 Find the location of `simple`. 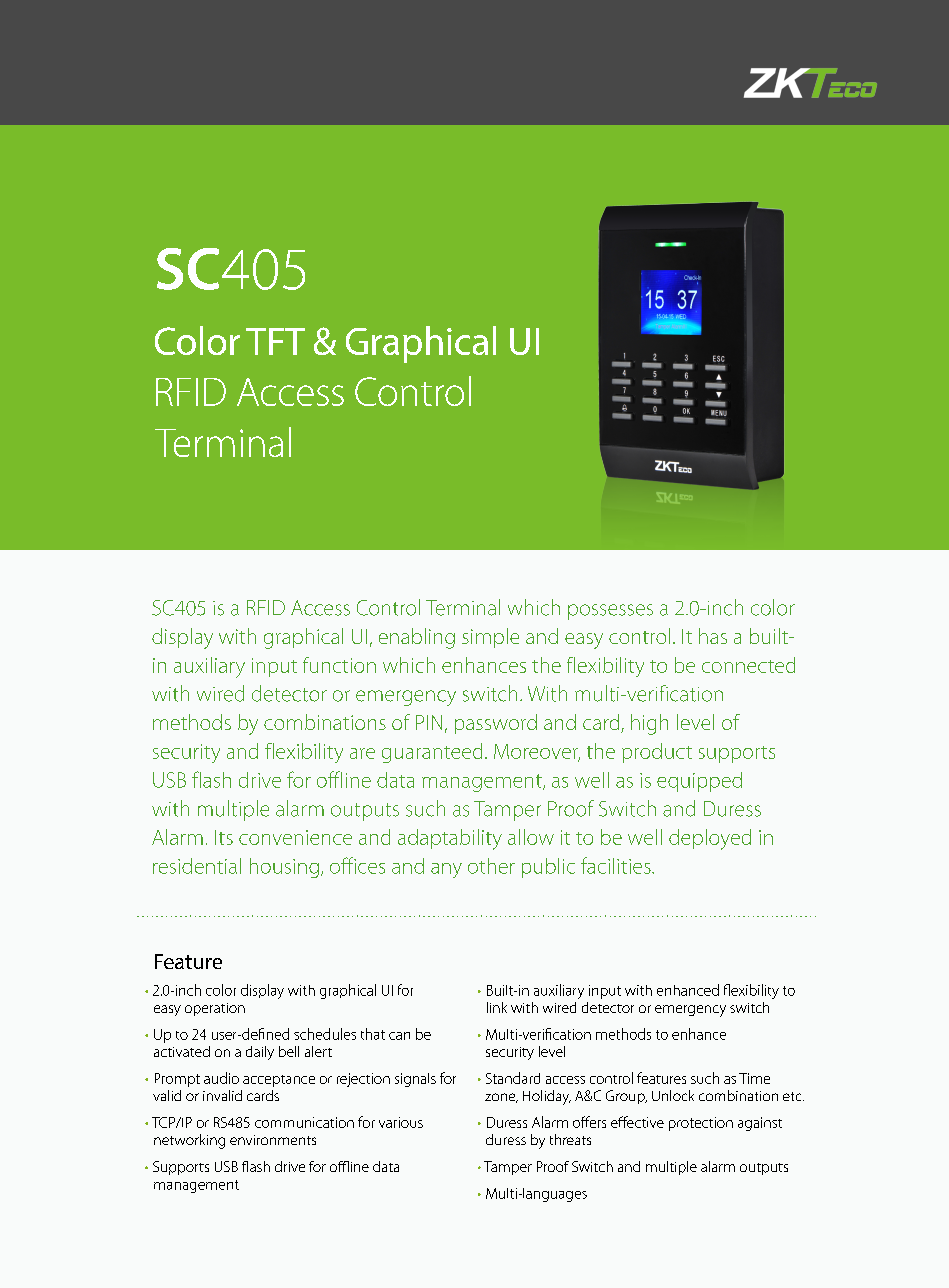

simple is located at coordinates (490, 638).
